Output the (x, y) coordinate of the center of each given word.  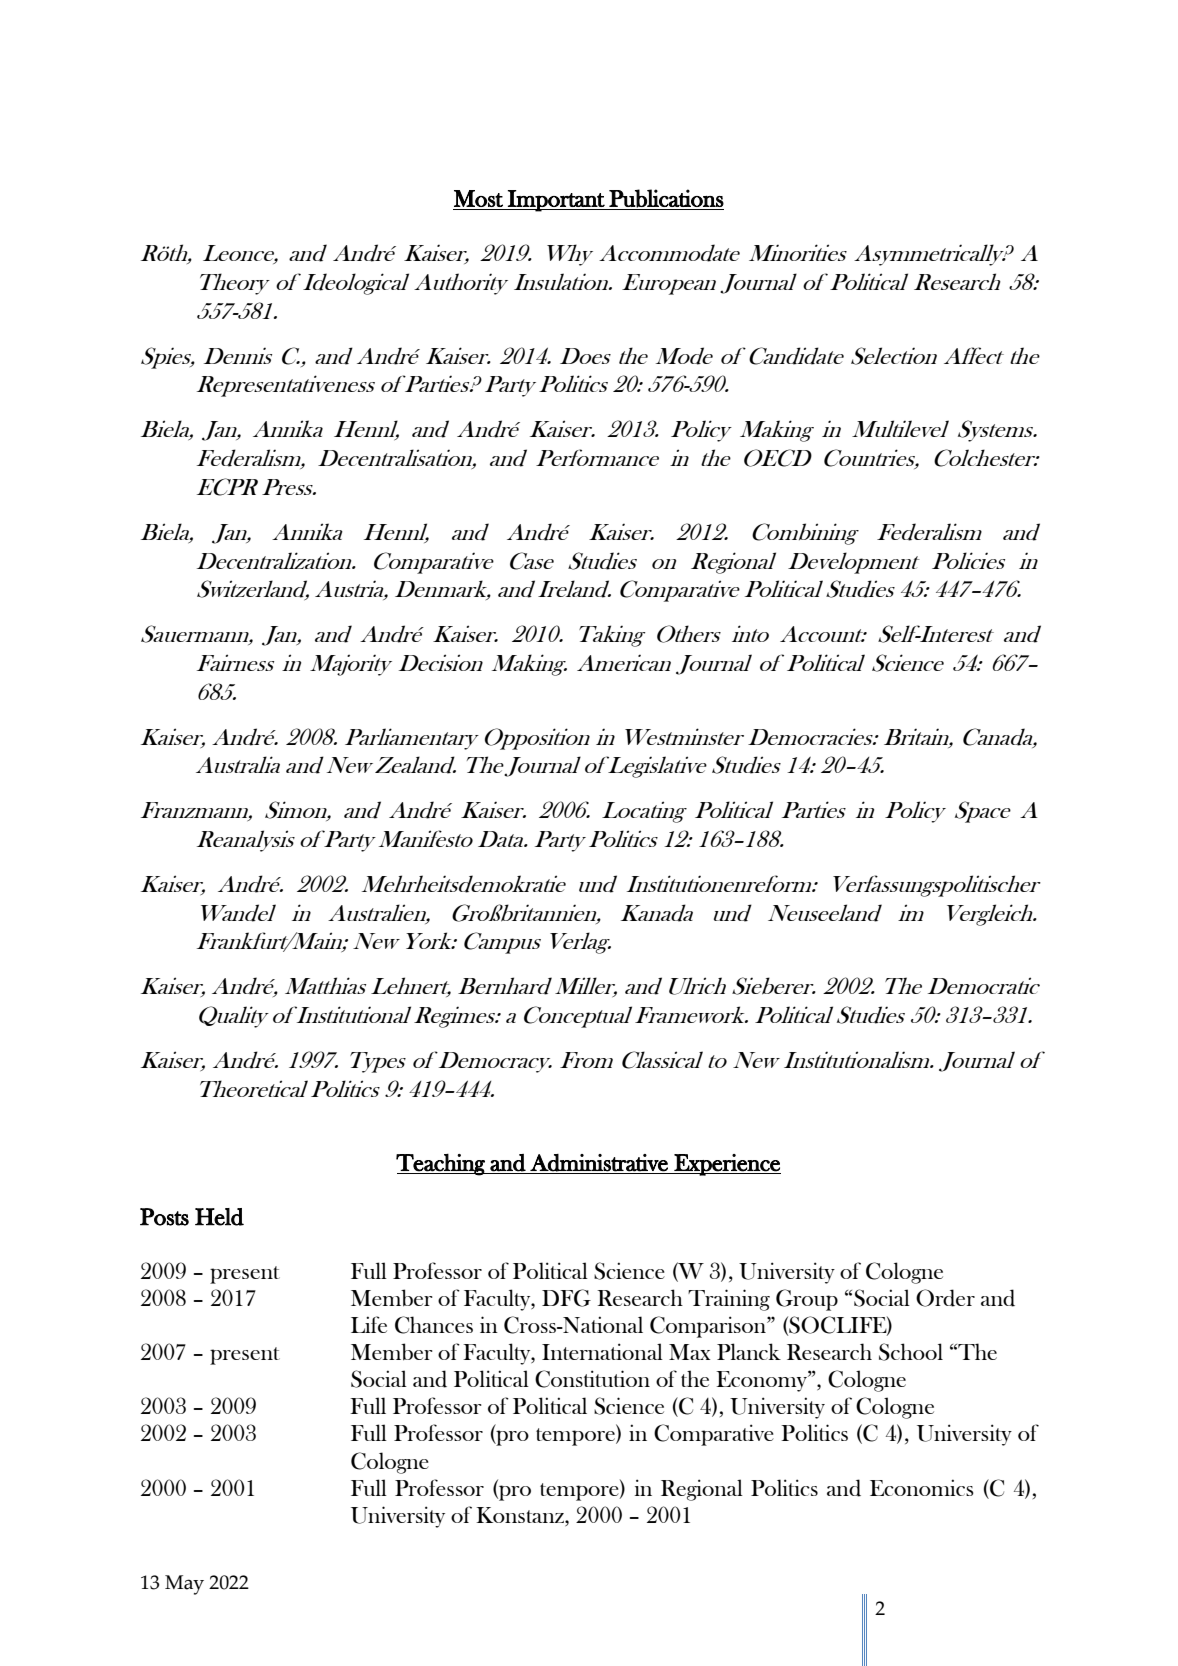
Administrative (599, 1163)
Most (478, 198)
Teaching (441, 1165)
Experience (726, 1165)
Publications (666, 198)
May (184, 1585)
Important (556, 201)
